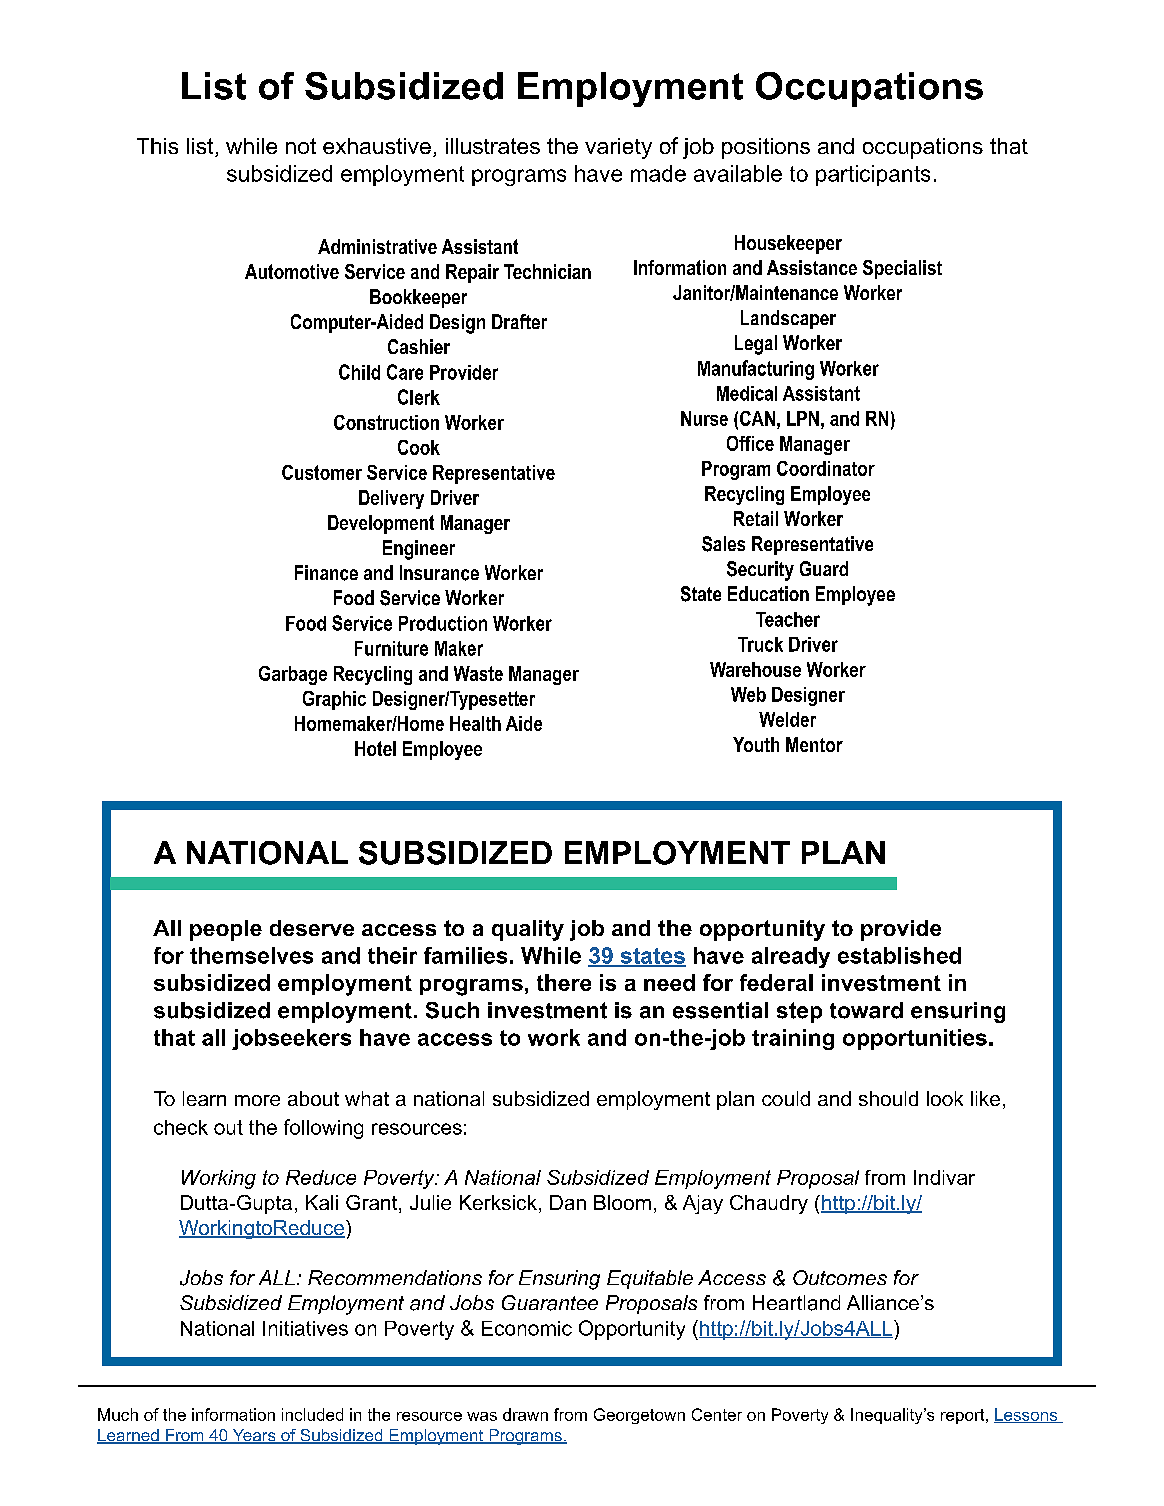 The width and height of the screenshot is (1164, 1506). What do you see at coordinates (899, 955) in the screenshot?
I see `established` at bounding box center [899, 955].
